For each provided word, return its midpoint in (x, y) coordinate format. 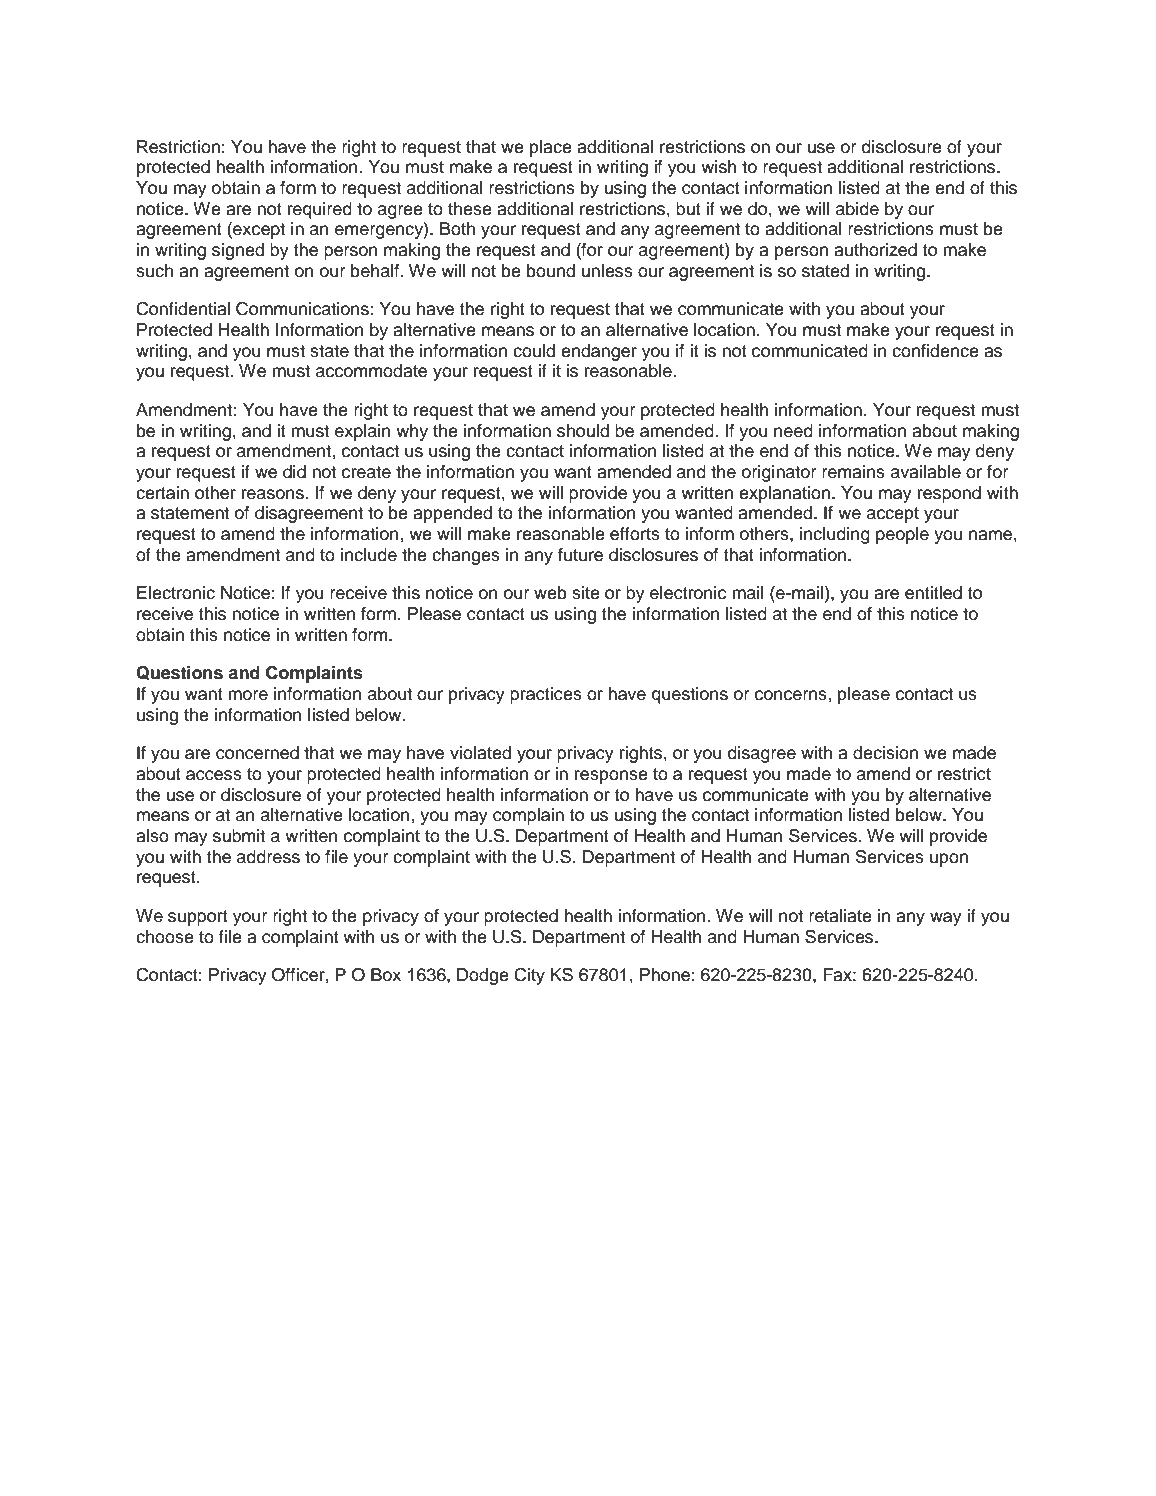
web (550, 593)
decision (885, 753)
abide (857, 209)
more (248, 695)
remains (853, 472)
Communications (303, 309)
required (320, 210)
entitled (933, 593)
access (214, 775)
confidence (935, 351)
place (551, 148)
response (611, 777)
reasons (274, 494)
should (583, 431)
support (198, 918)
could (534, 351)
